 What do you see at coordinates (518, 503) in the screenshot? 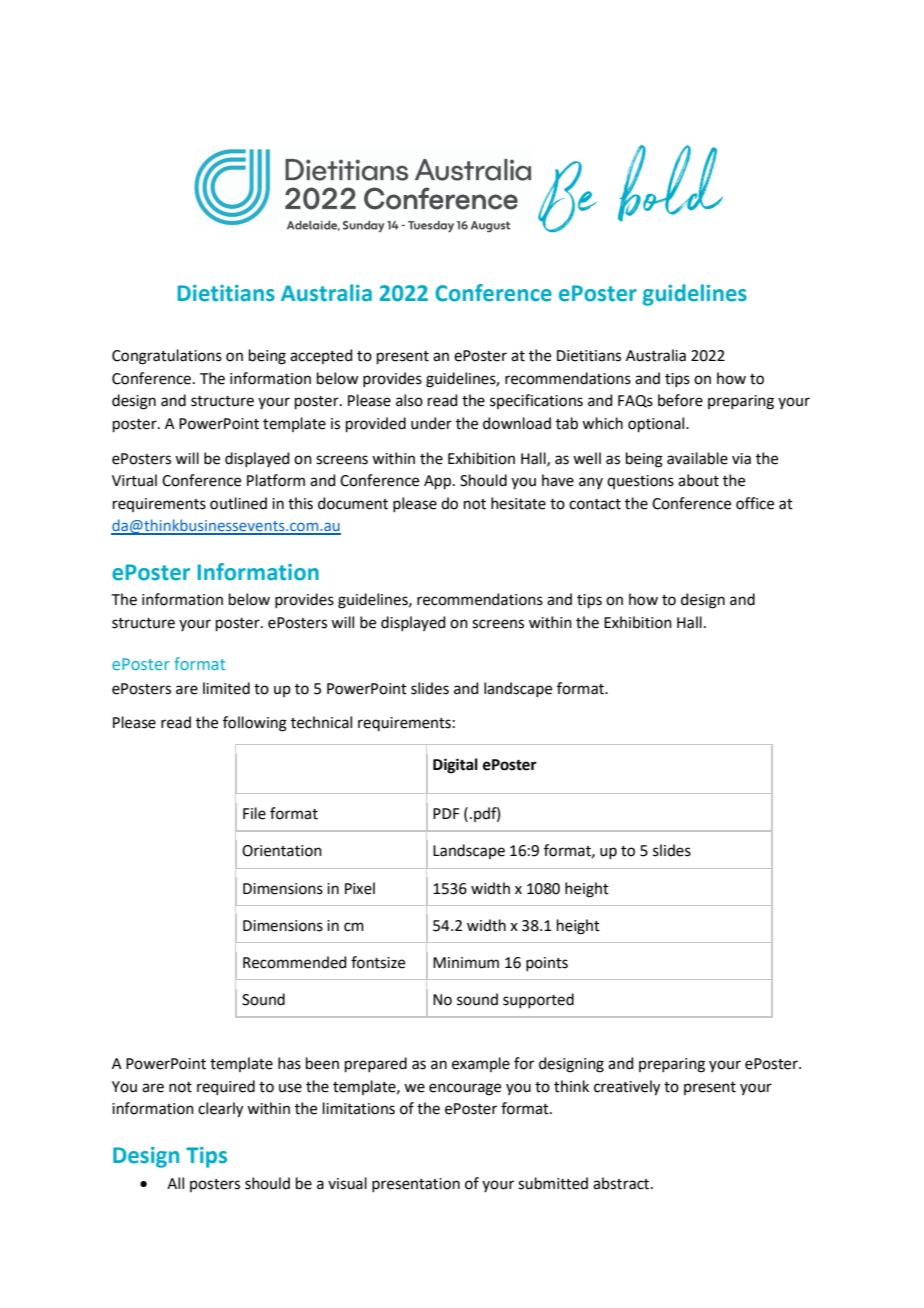
I see `hesitate` at bounding box center [518, 503].
